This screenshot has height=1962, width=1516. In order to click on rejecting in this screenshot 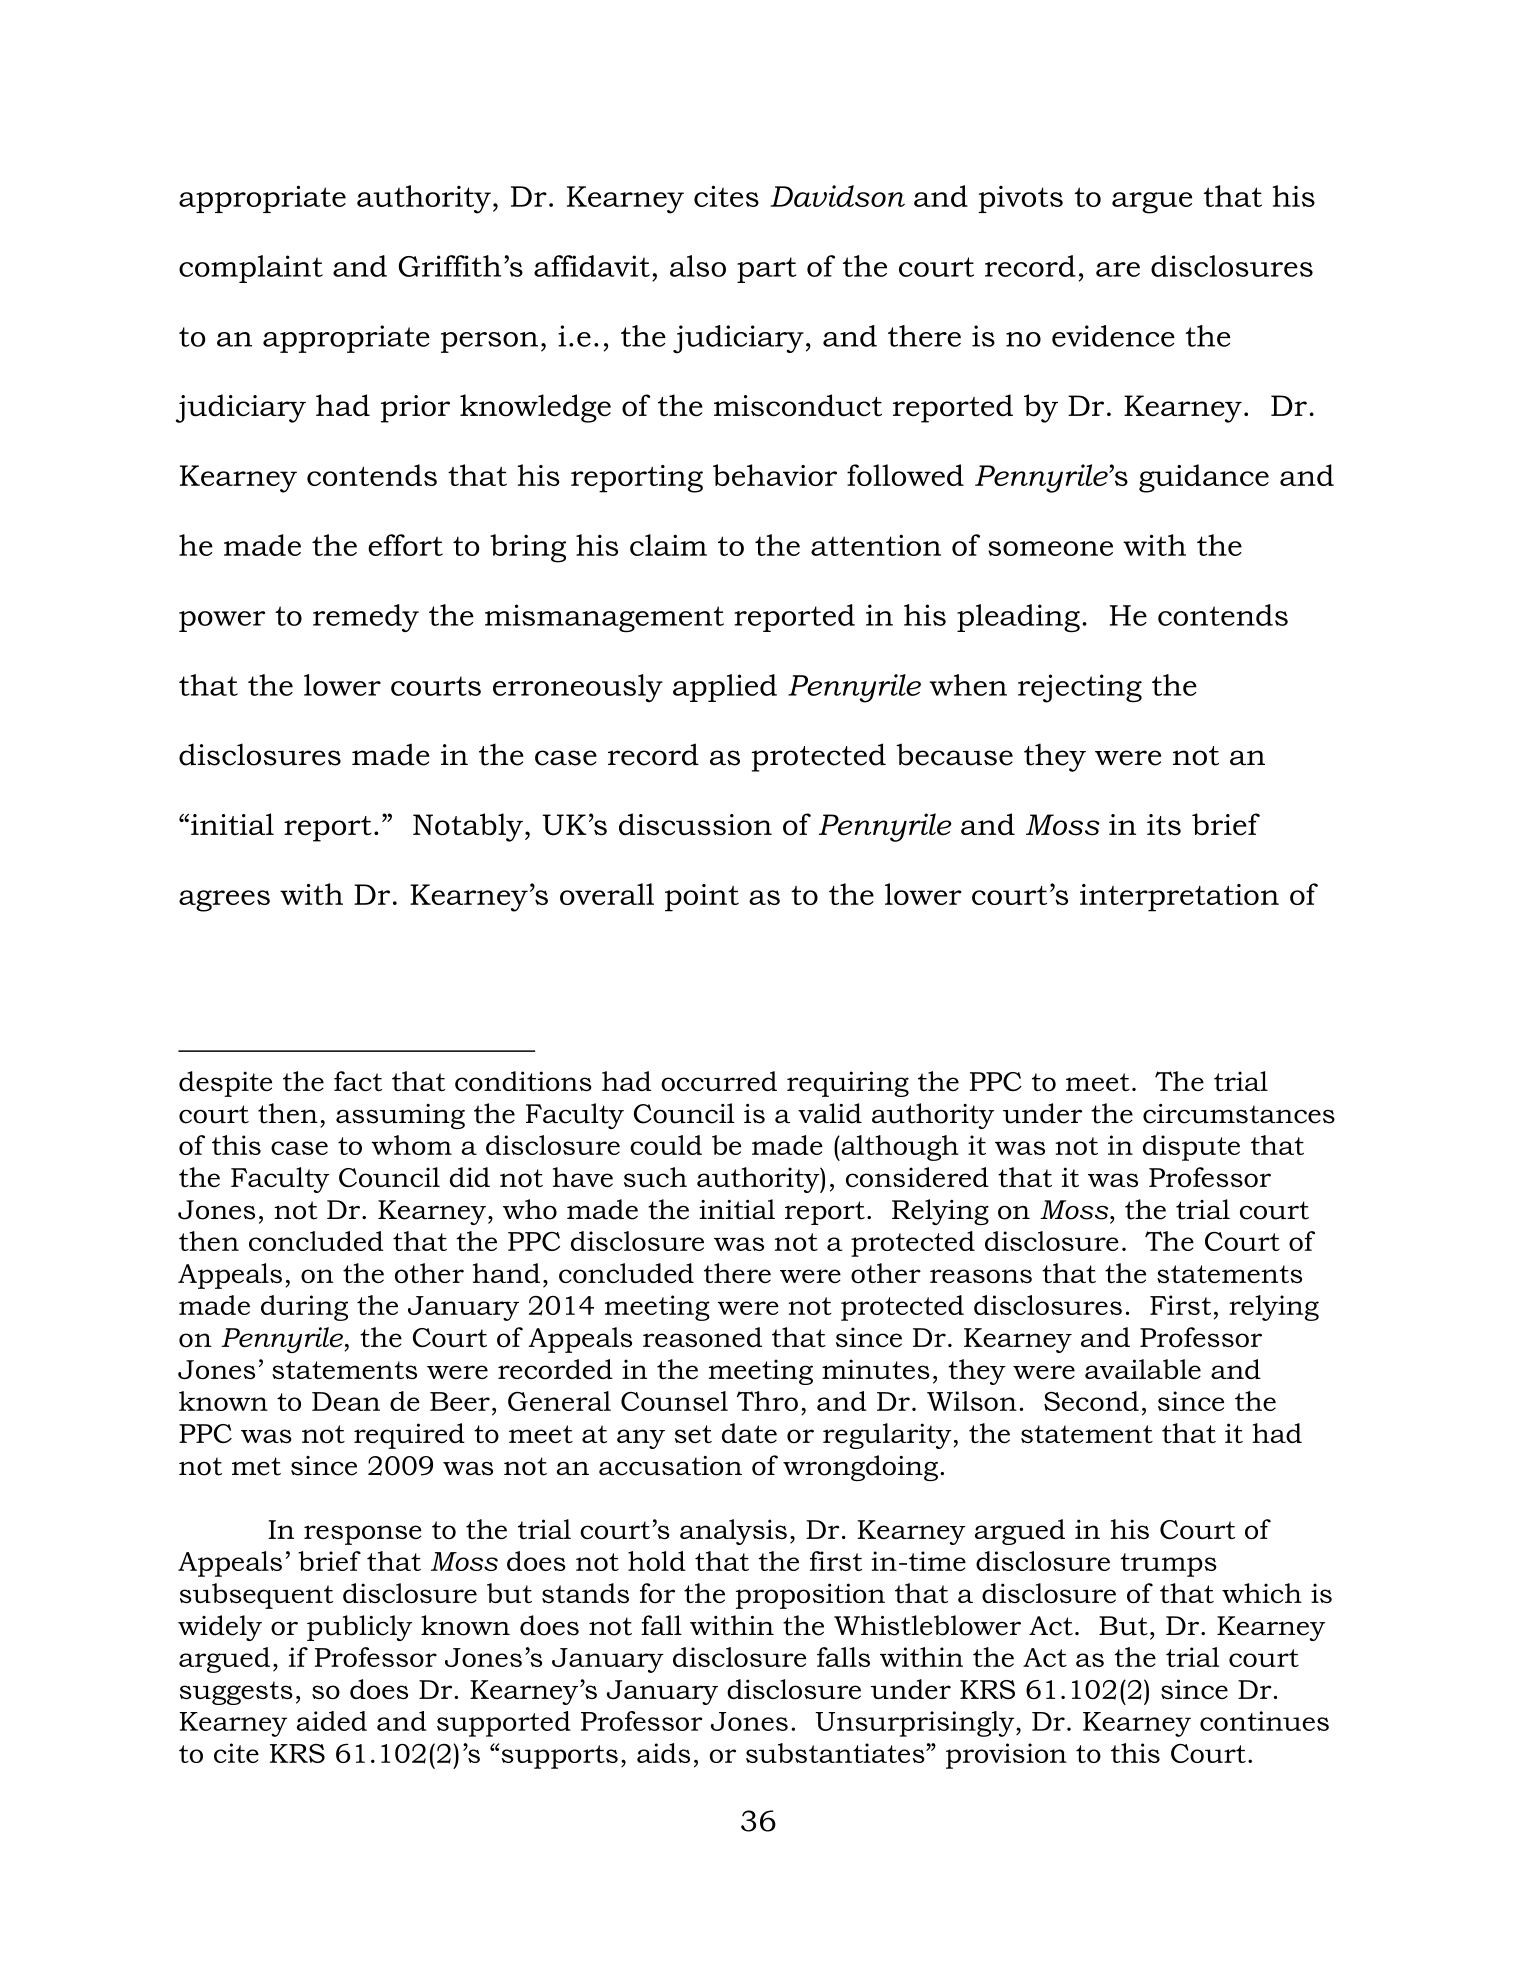, I will do `click(1080, 688)`.
